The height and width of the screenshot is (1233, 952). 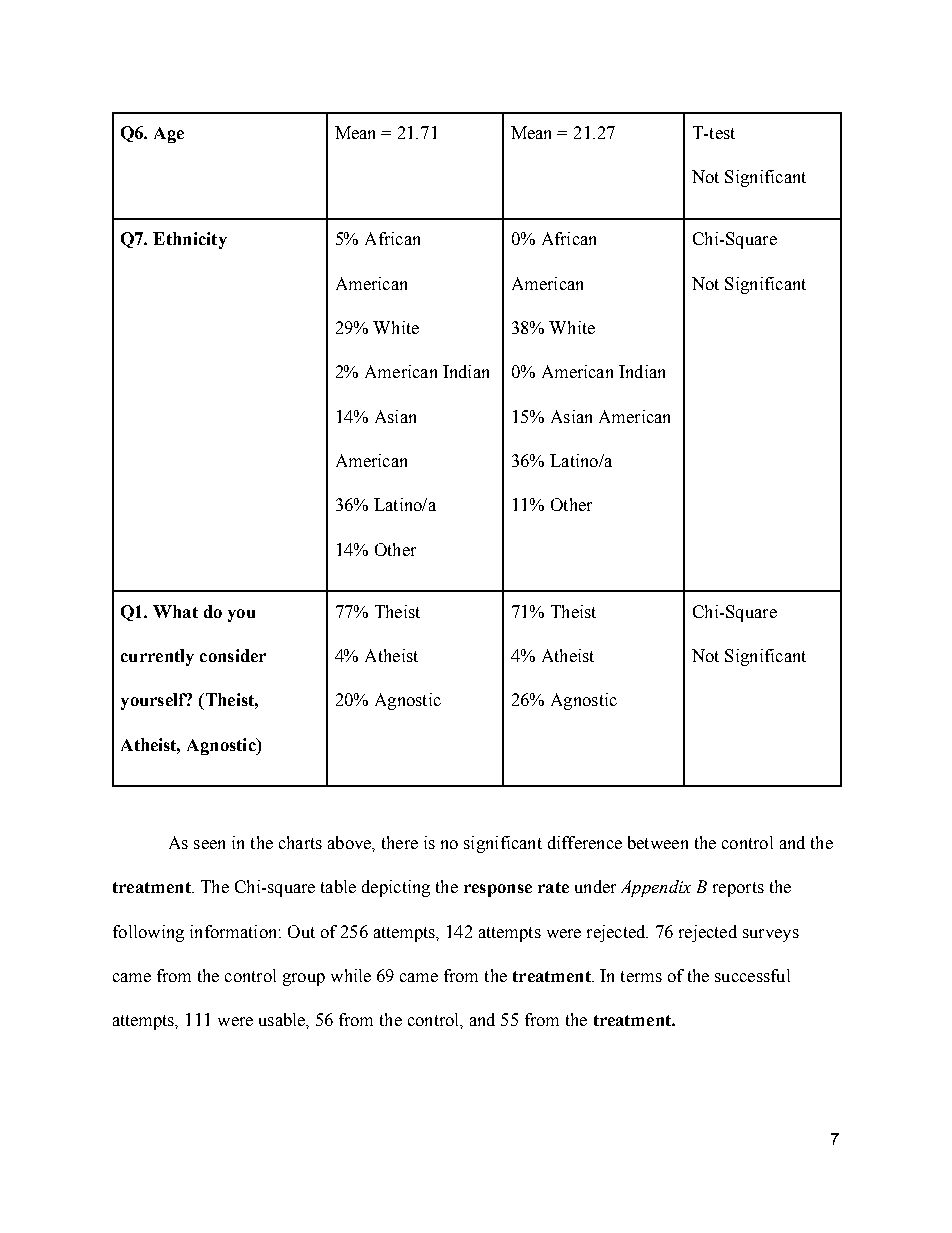 What do you see at coordinates (175, 611) in the screenshot?
I see `What` at bounding box center [175, 611].
